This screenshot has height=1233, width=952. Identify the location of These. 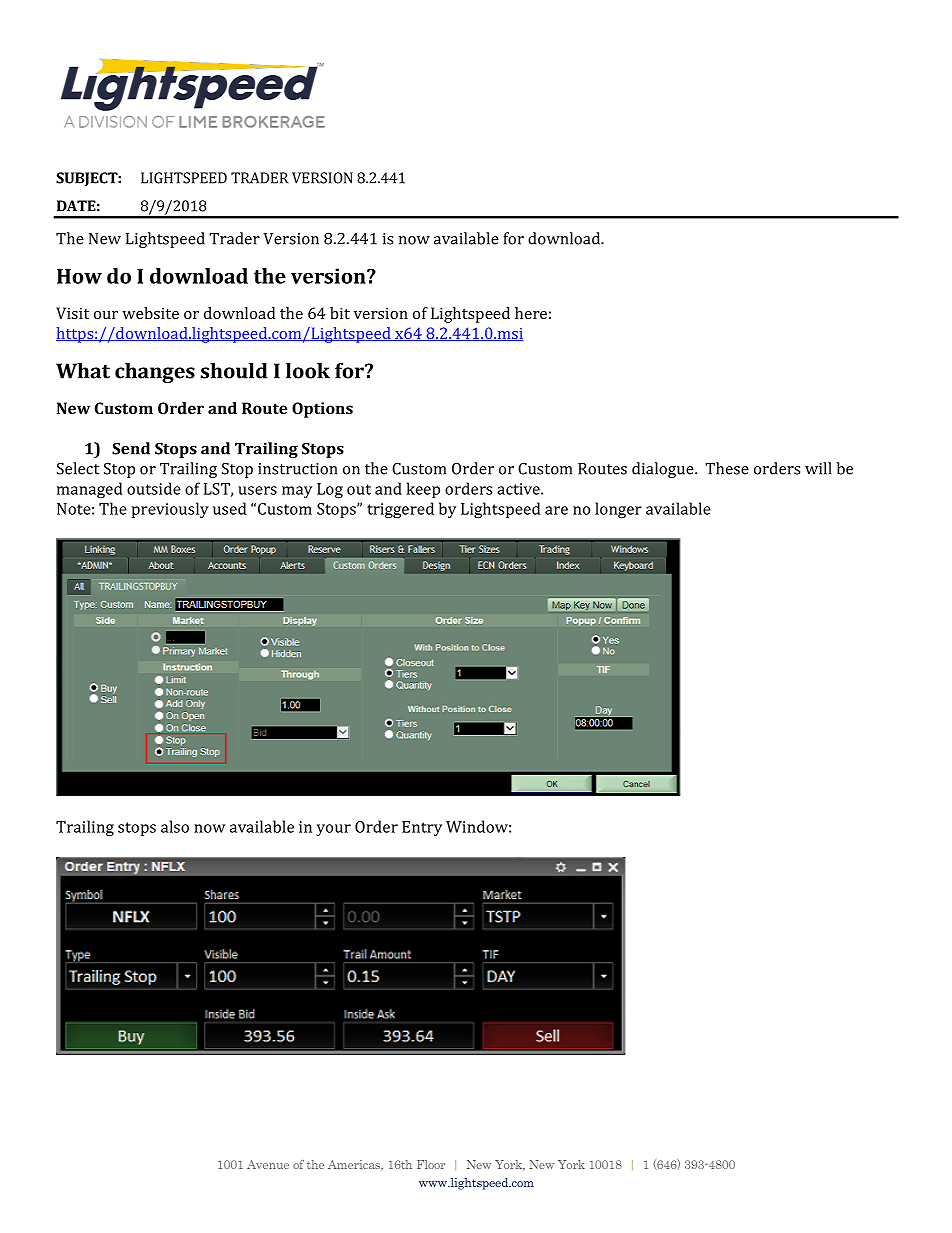
(727, 468).
